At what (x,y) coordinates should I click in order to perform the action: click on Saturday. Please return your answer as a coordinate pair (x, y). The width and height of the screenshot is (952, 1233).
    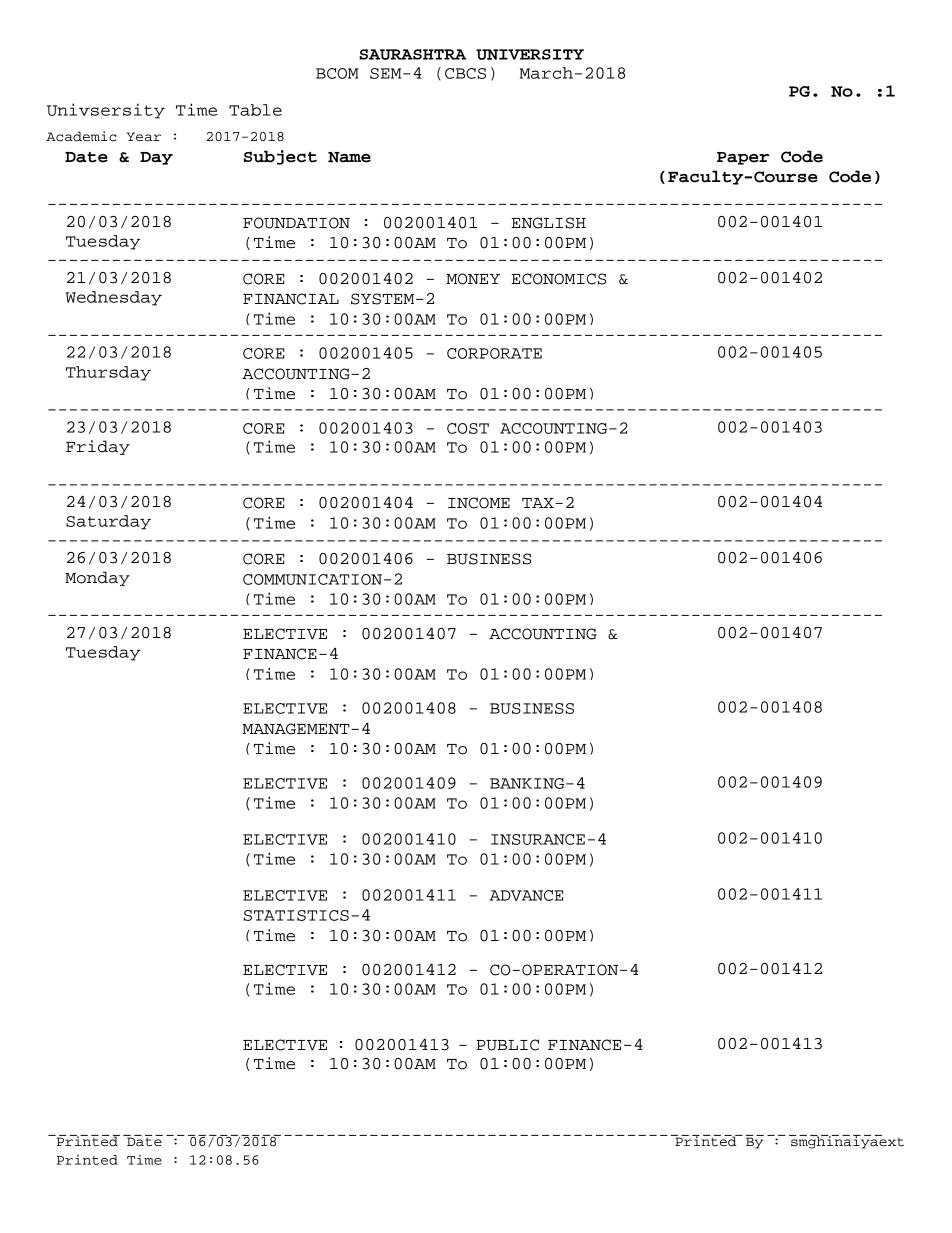
    Looking at the image, I should click on (108, 522).
